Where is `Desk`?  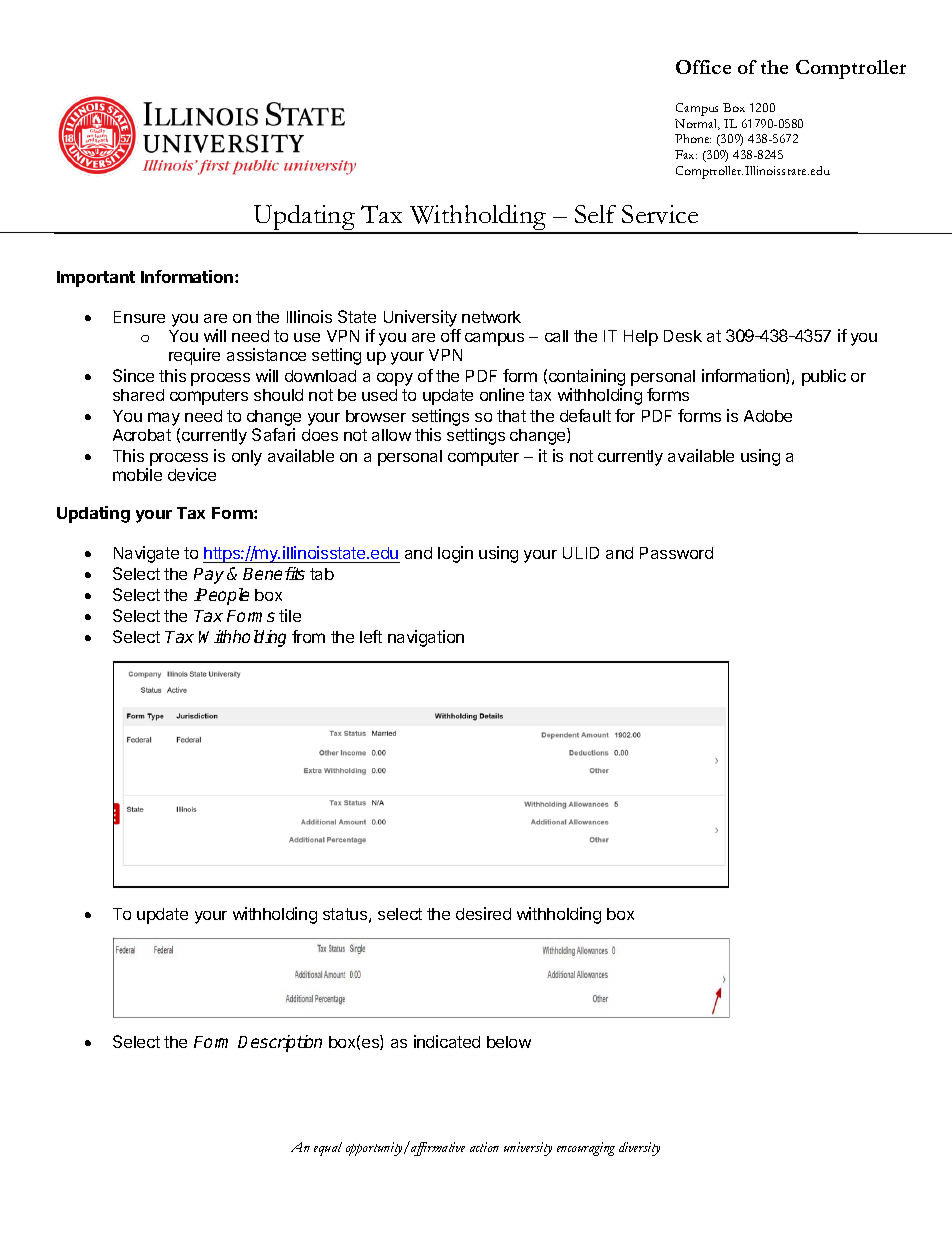
Desk is located at coordinates (683, 336).
